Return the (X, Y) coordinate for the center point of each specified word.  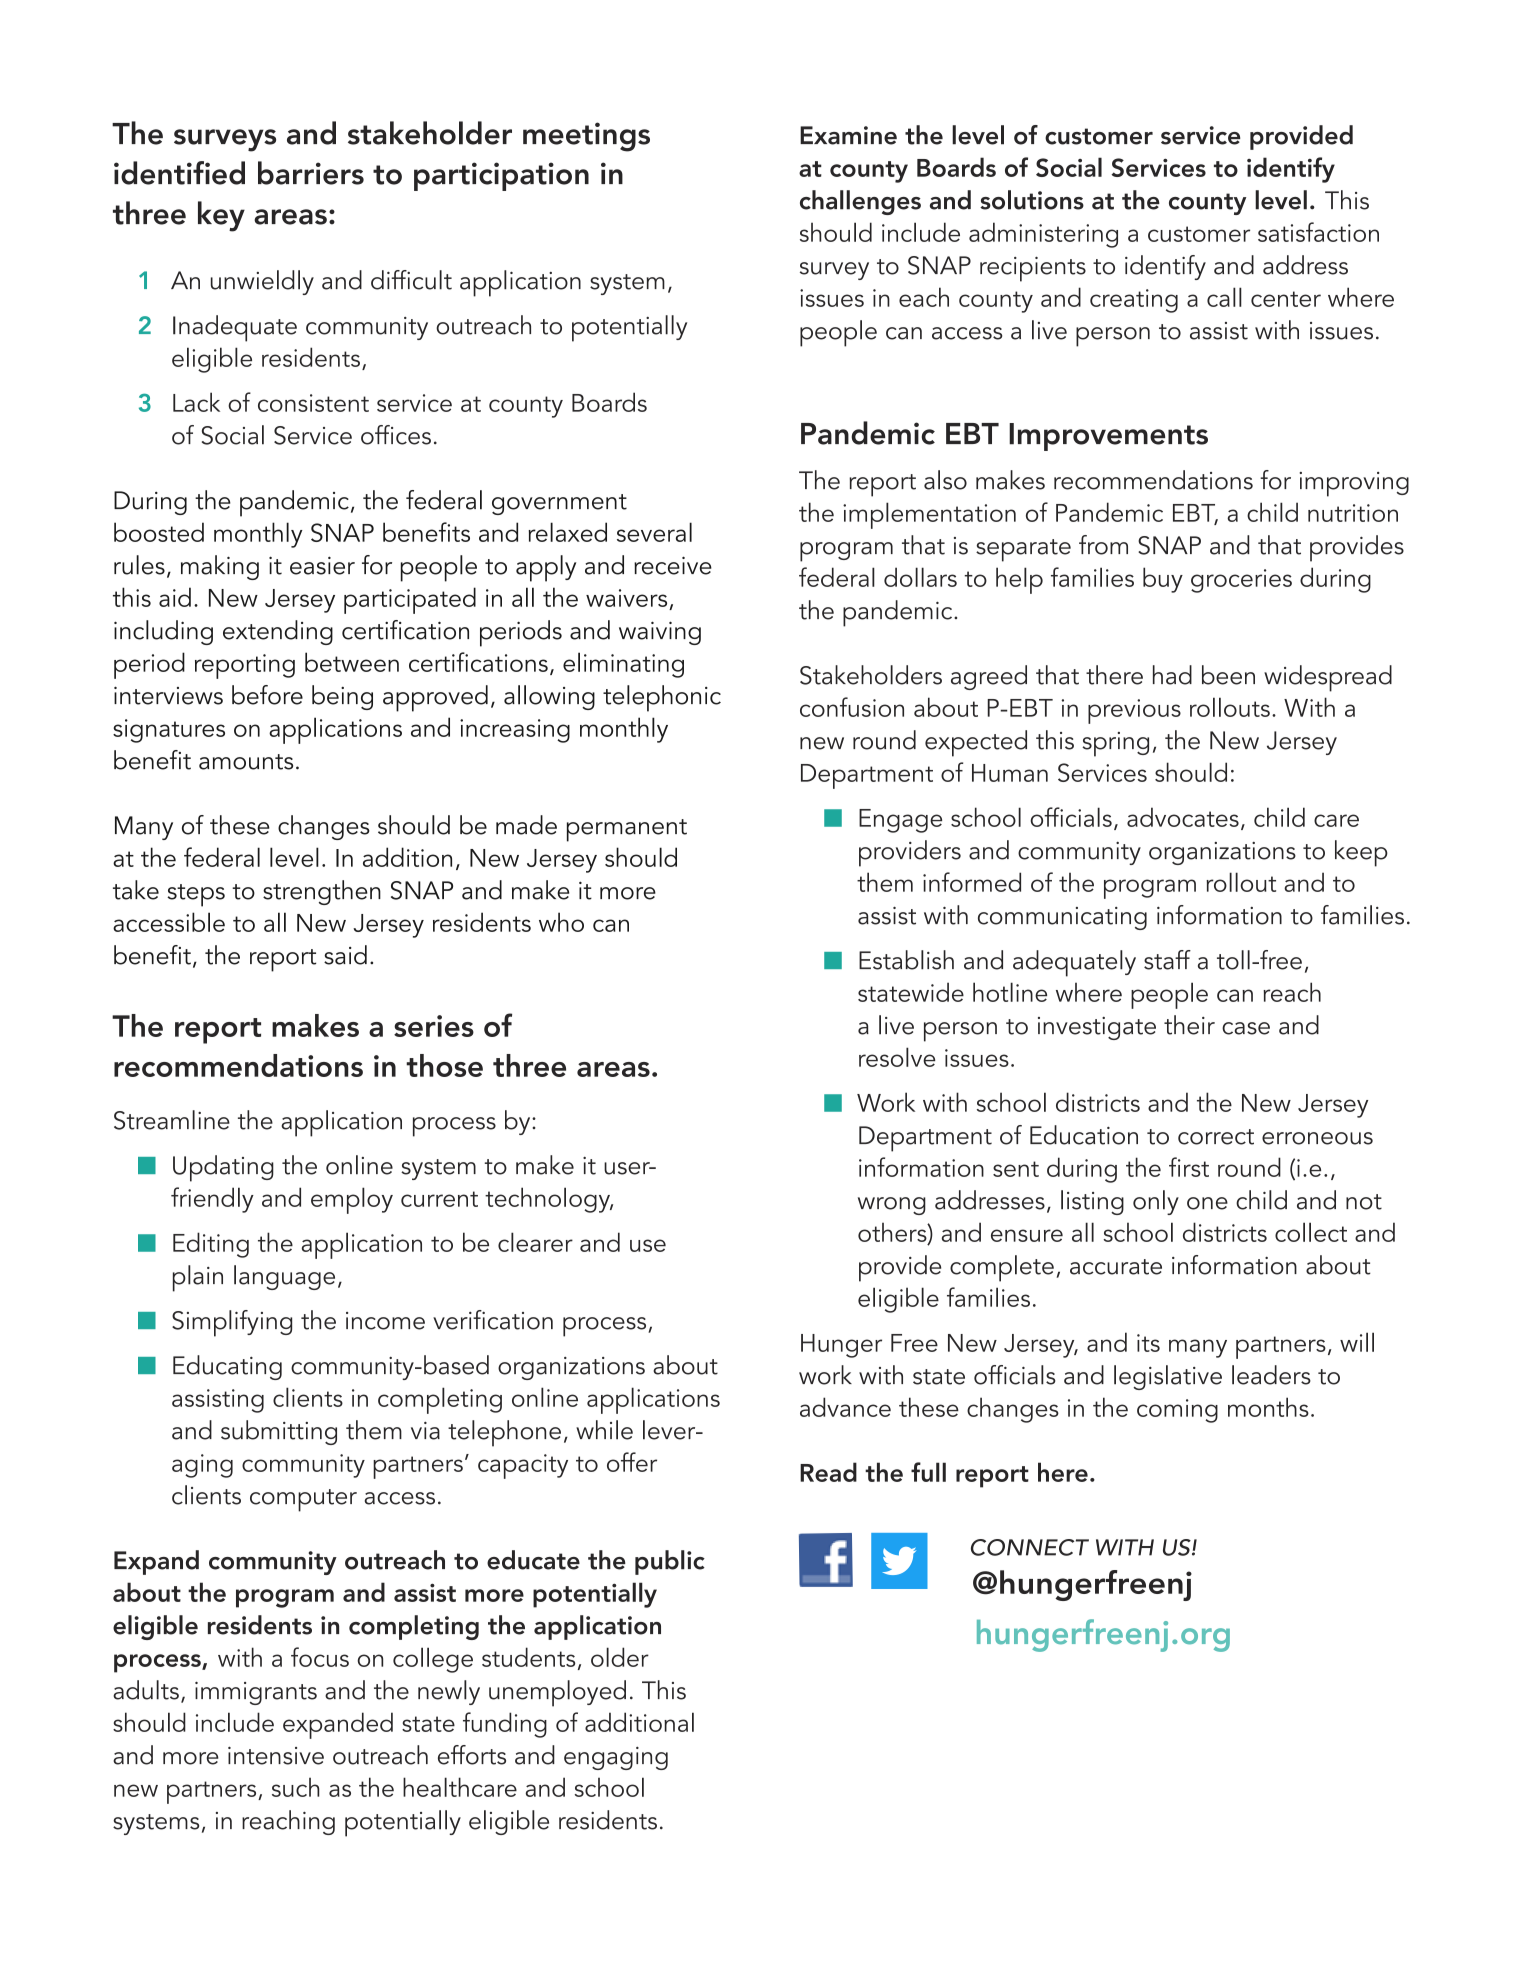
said (345, 955)
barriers (311, 173)
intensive (276, 1755)
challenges (860, 202)
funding (505, 1725)
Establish (906, 960)
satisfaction (1318, 232)
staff (1167, 960)
